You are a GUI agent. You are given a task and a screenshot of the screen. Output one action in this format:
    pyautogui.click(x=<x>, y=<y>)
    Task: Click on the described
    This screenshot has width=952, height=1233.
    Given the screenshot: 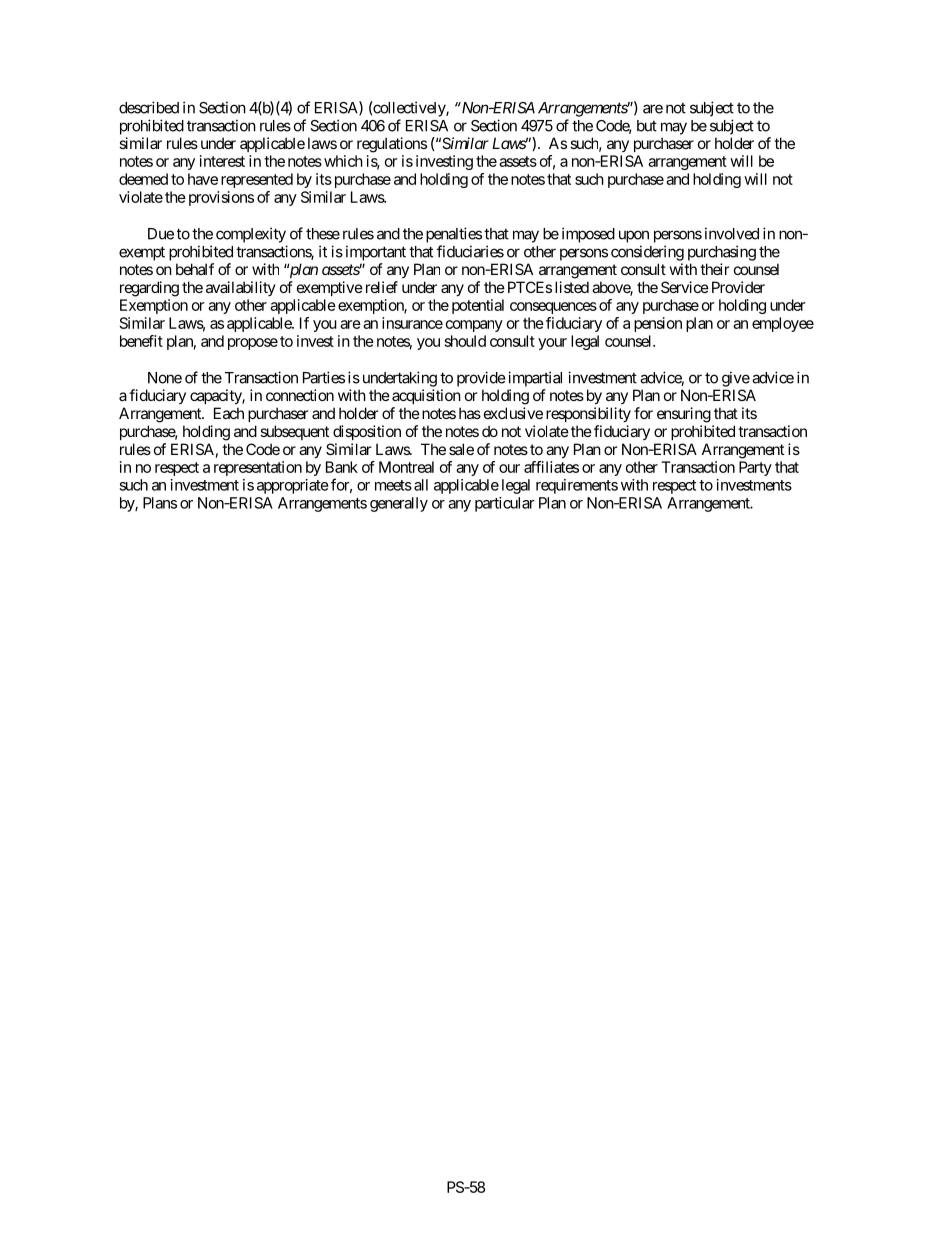 What is the action you would take?
    pyautogui.click(x=149, y=107)
